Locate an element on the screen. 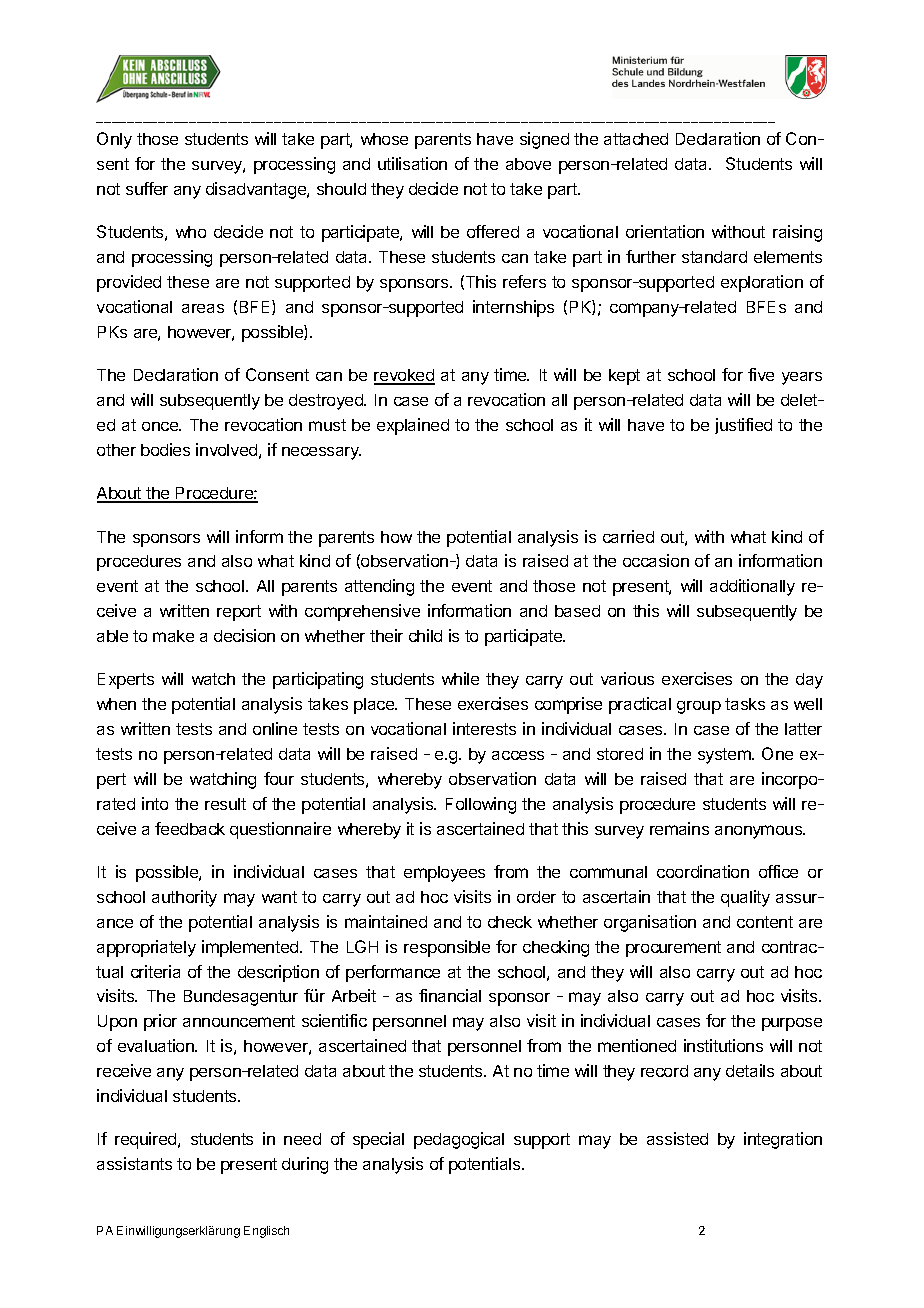 The height and width of the screenshot is (1308, 924). orientation is located at coordinates (665, 231).
